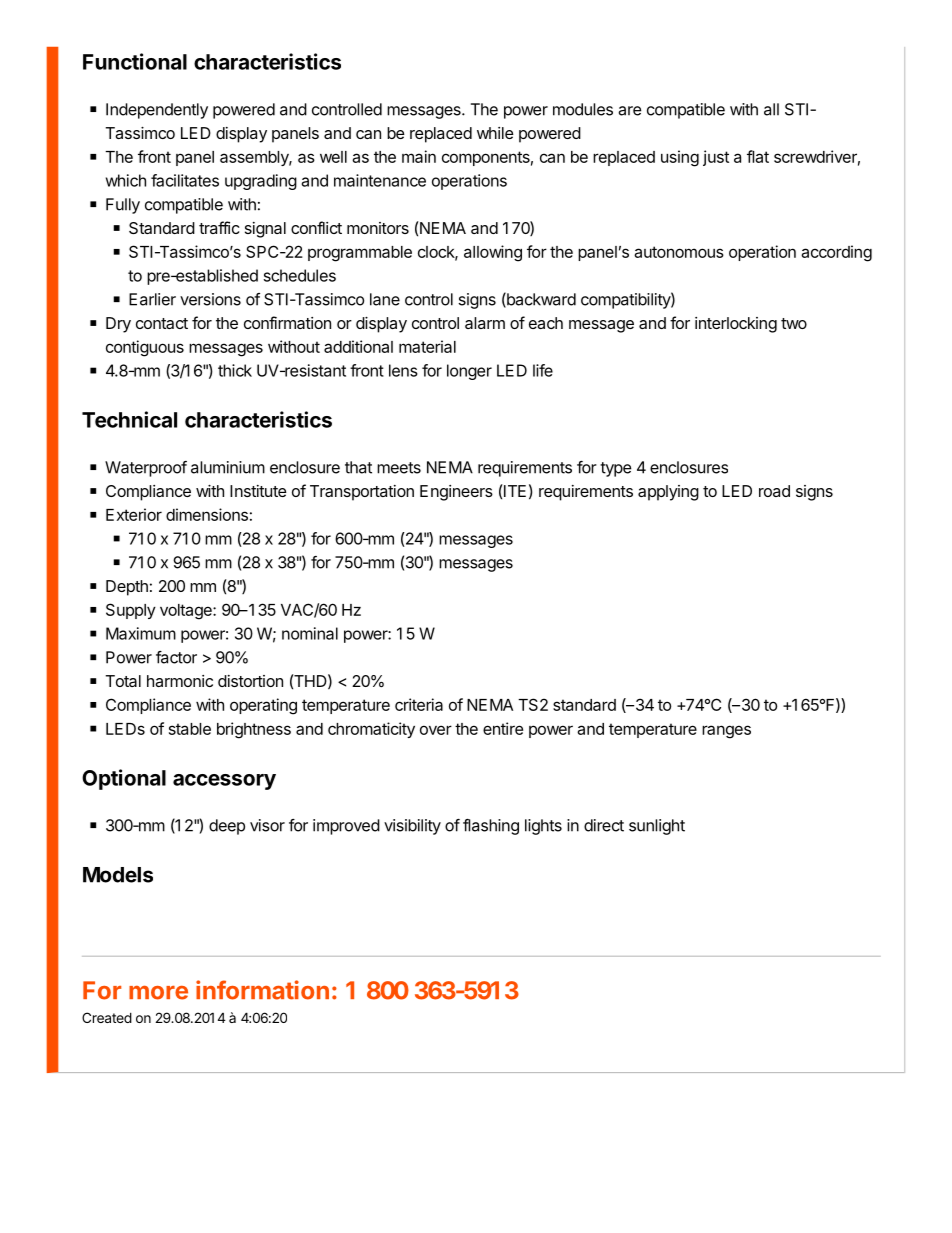 This screenshot has width=952, height=1233. What do you see at coordinates (456, 493) in the screenshot?
I see `Engineers` at bounding box center [456, 493].
